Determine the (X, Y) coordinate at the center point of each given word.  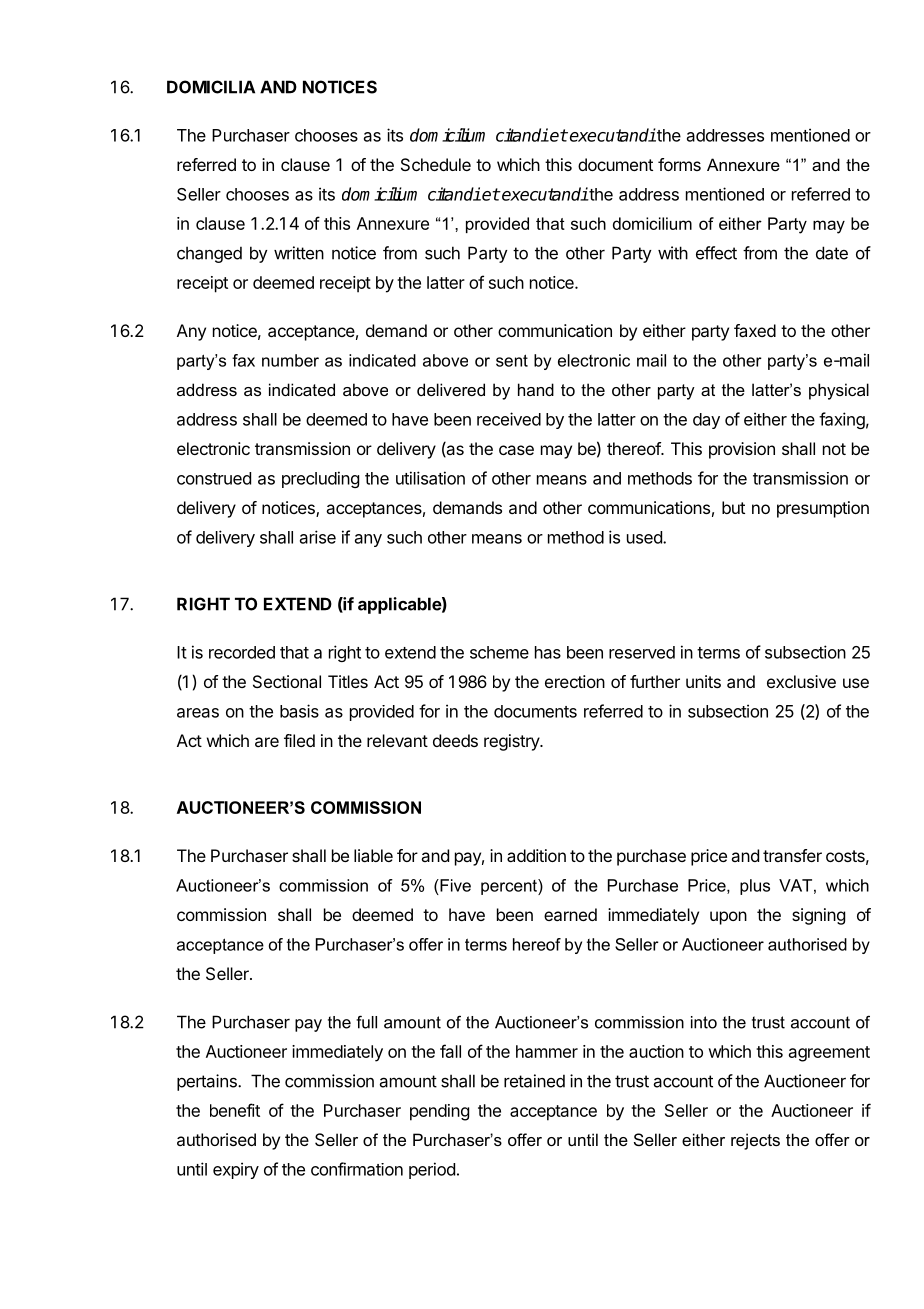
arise (318, 537)
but (733, 507)
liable (373, 855)
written (299, 253)
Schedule (436, 164)
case (516, 450)
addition (536, 855)
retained (534, 1081)
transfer (792, 855)
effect (716, 253)
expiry (236, 1170)
